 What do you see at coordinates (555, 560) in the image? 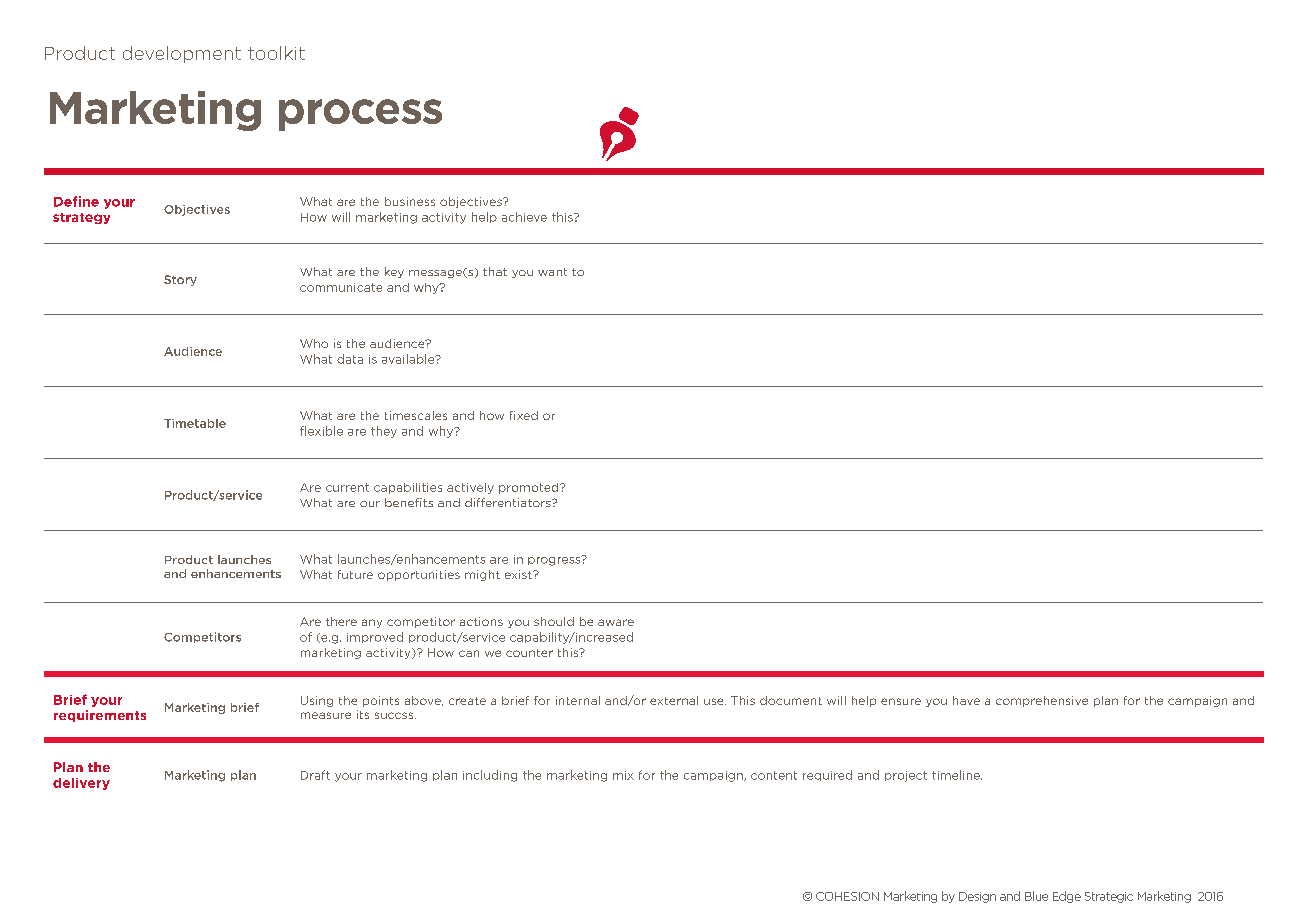
I see `progress` at bounding box center [555, 560].
